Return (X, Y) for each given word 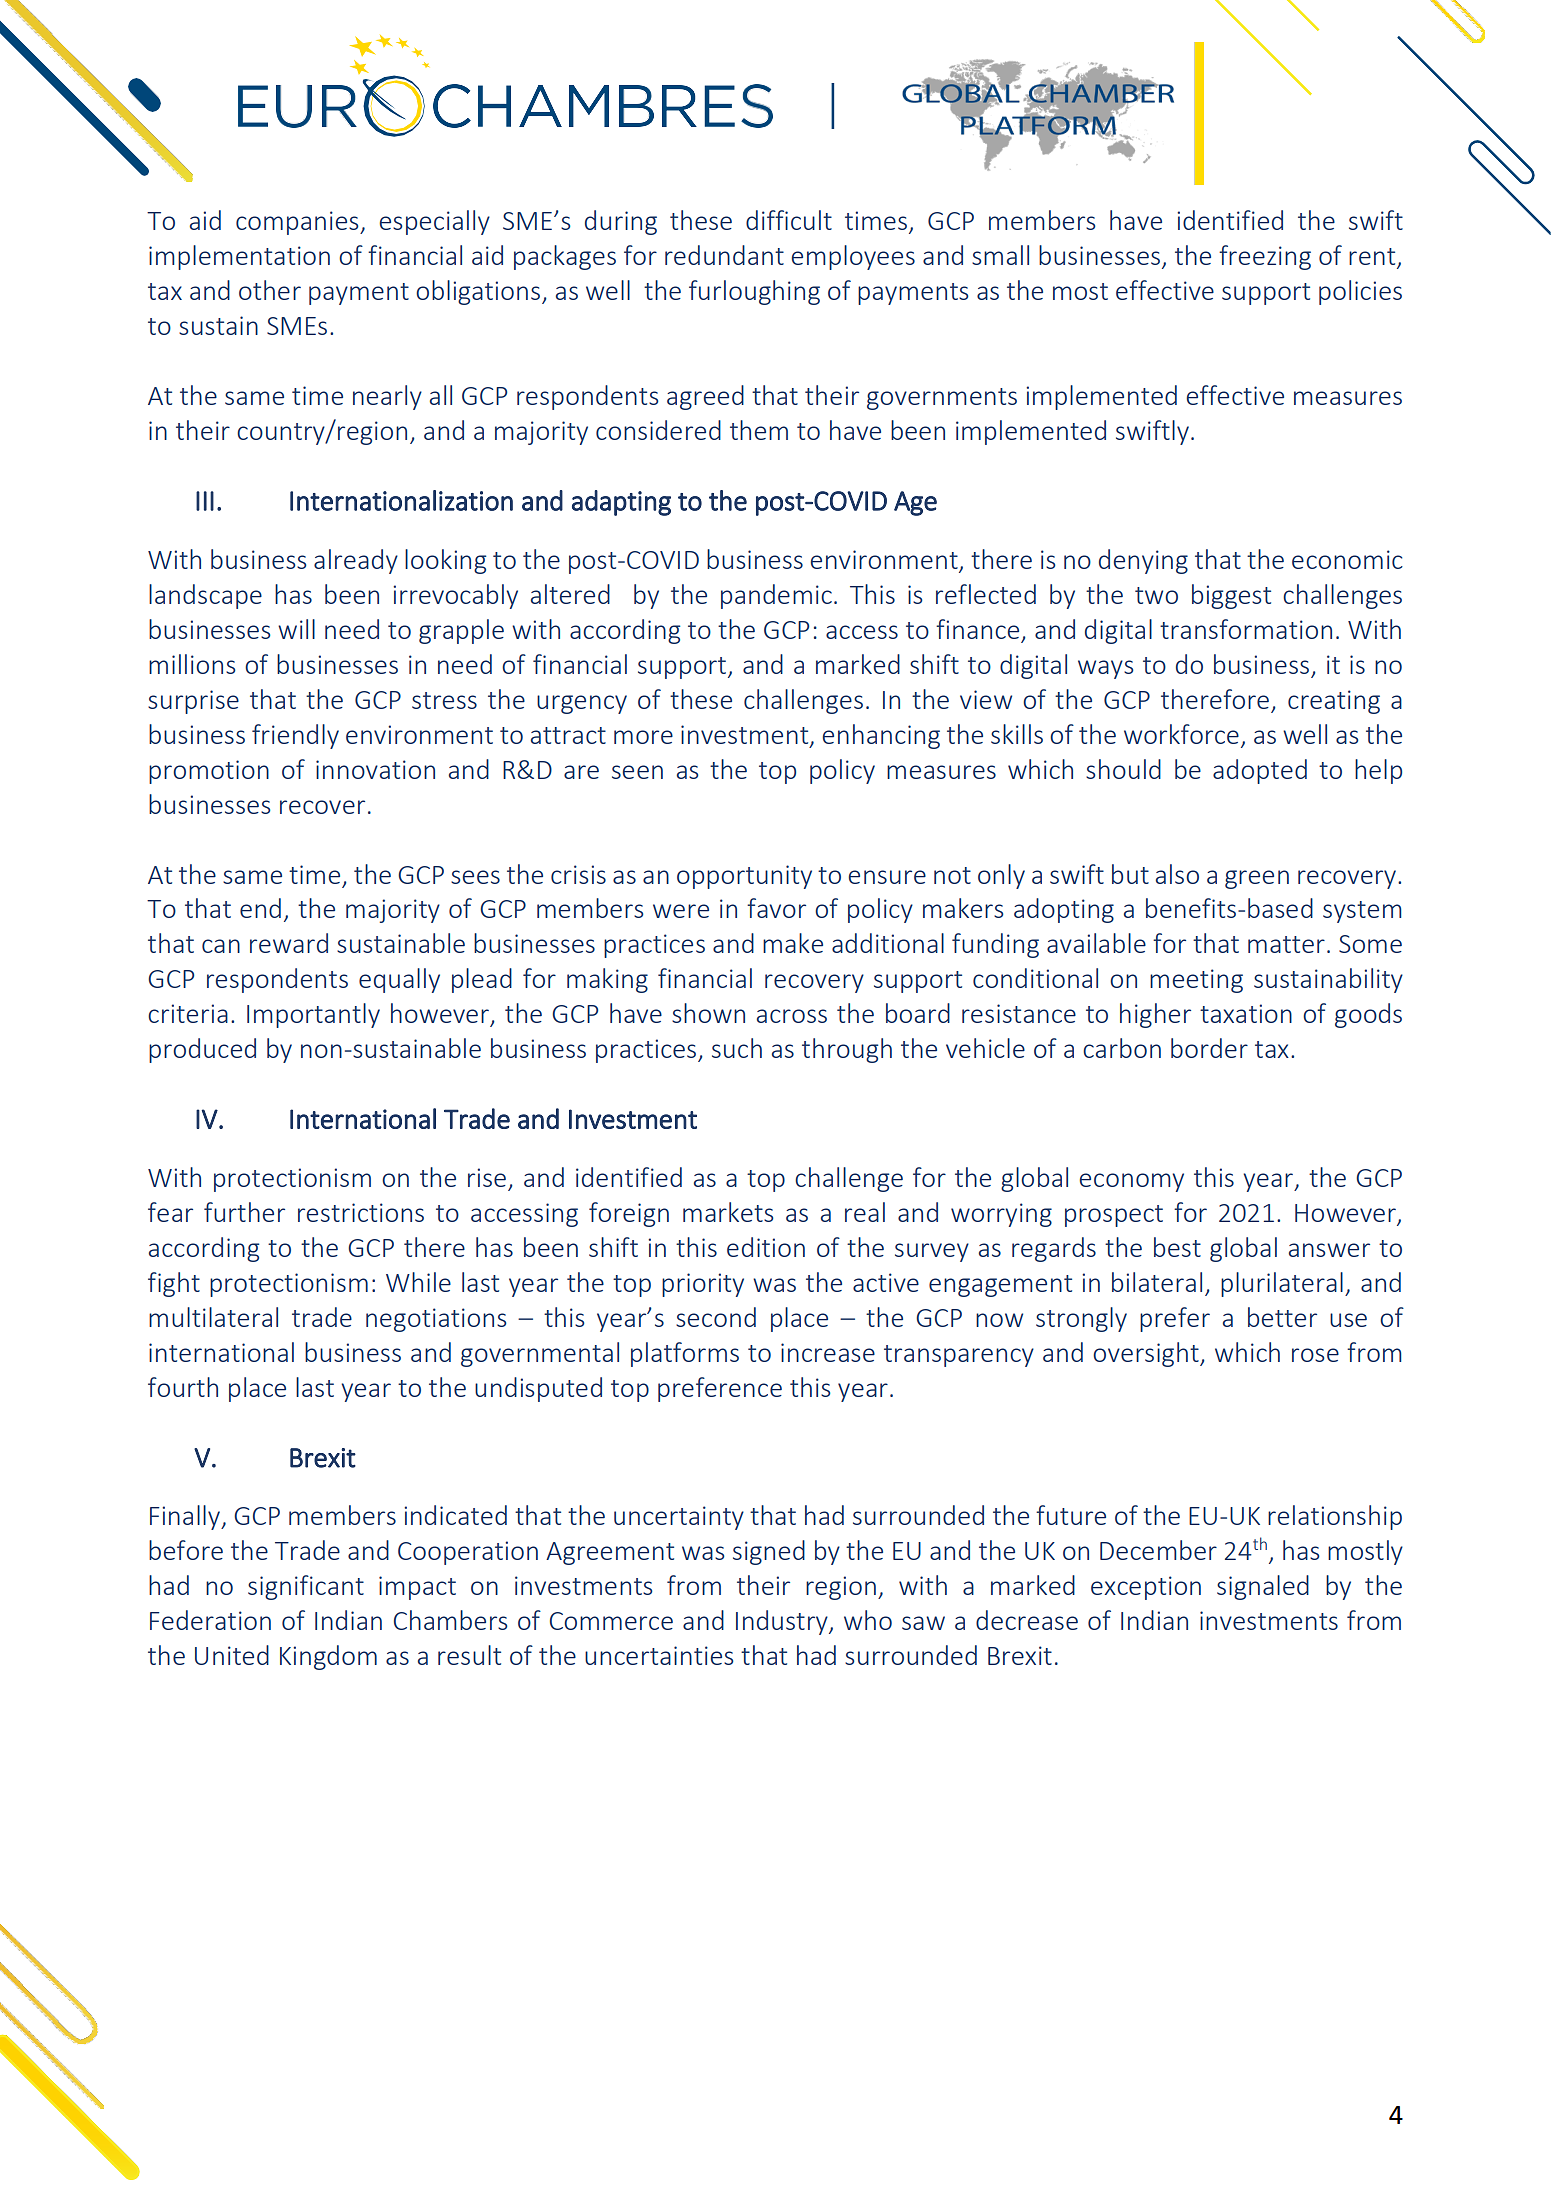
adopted (1260, 771)
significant (306, 1587)
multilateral (213, 1317)
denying (1143, 561)
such (737, 1048)
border (1209, 1048)
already (356, 561)
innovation (375, 769)
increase (828, 1352)
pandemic (776, 596)
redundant (724, 255)
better (1282, 1317)
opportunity (744, 877)
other (270, 290)
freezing (1265, 257)
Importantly (313, 1015)
